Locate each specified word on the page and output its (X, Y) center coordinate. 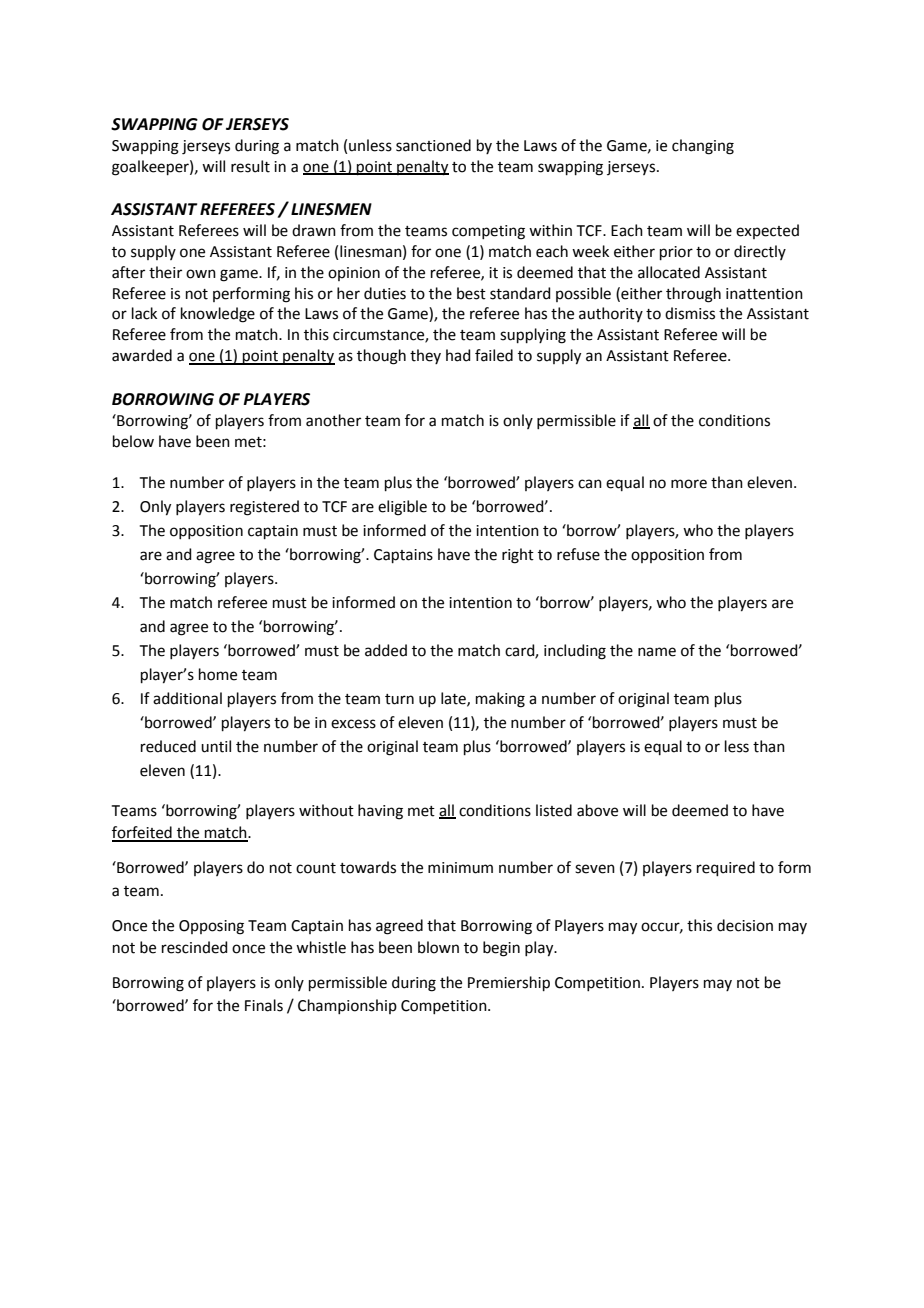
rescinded (195, 947)
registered (264, 508)
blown (438, 947)
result (250, 166)
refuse (578, 554)
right (518, 556)
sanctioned (433, 145)
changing (703, 147)
